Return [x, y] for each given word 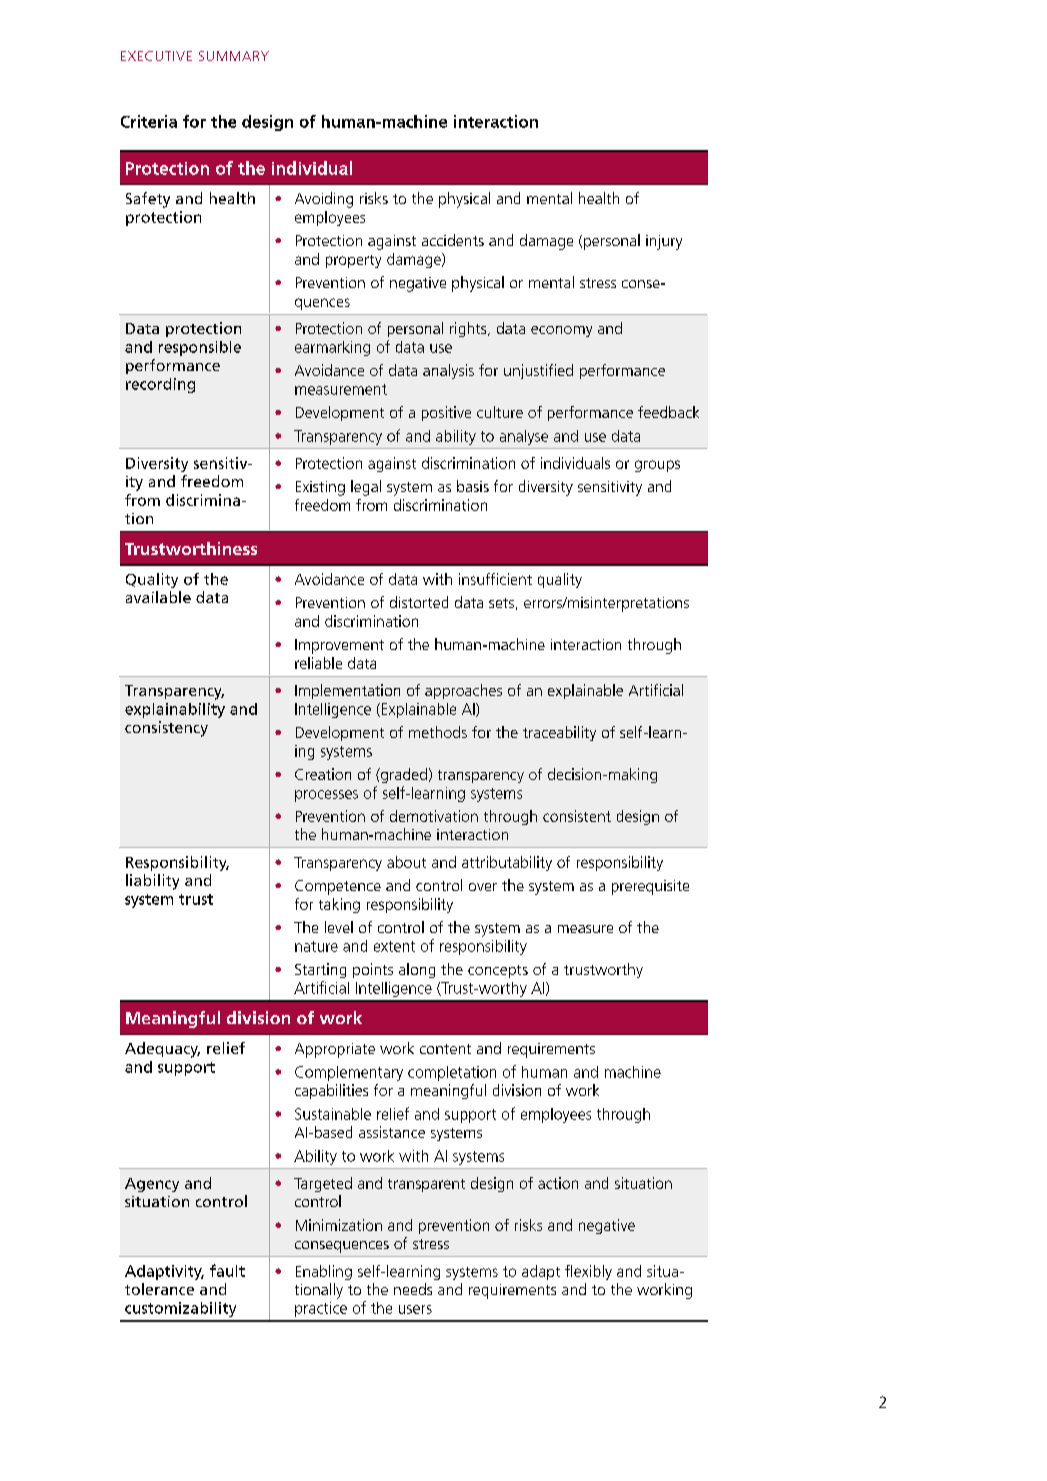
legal [366, 488]
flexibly [588, 1272]
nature [316, 946]
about [406, 862]
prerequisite [650, 887]
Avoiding [324, 200]
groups [657, 466]
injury [664, 242]
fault [227, 1270]
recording [160, 385]
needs [413, 1289]
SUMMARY [234, 56]
